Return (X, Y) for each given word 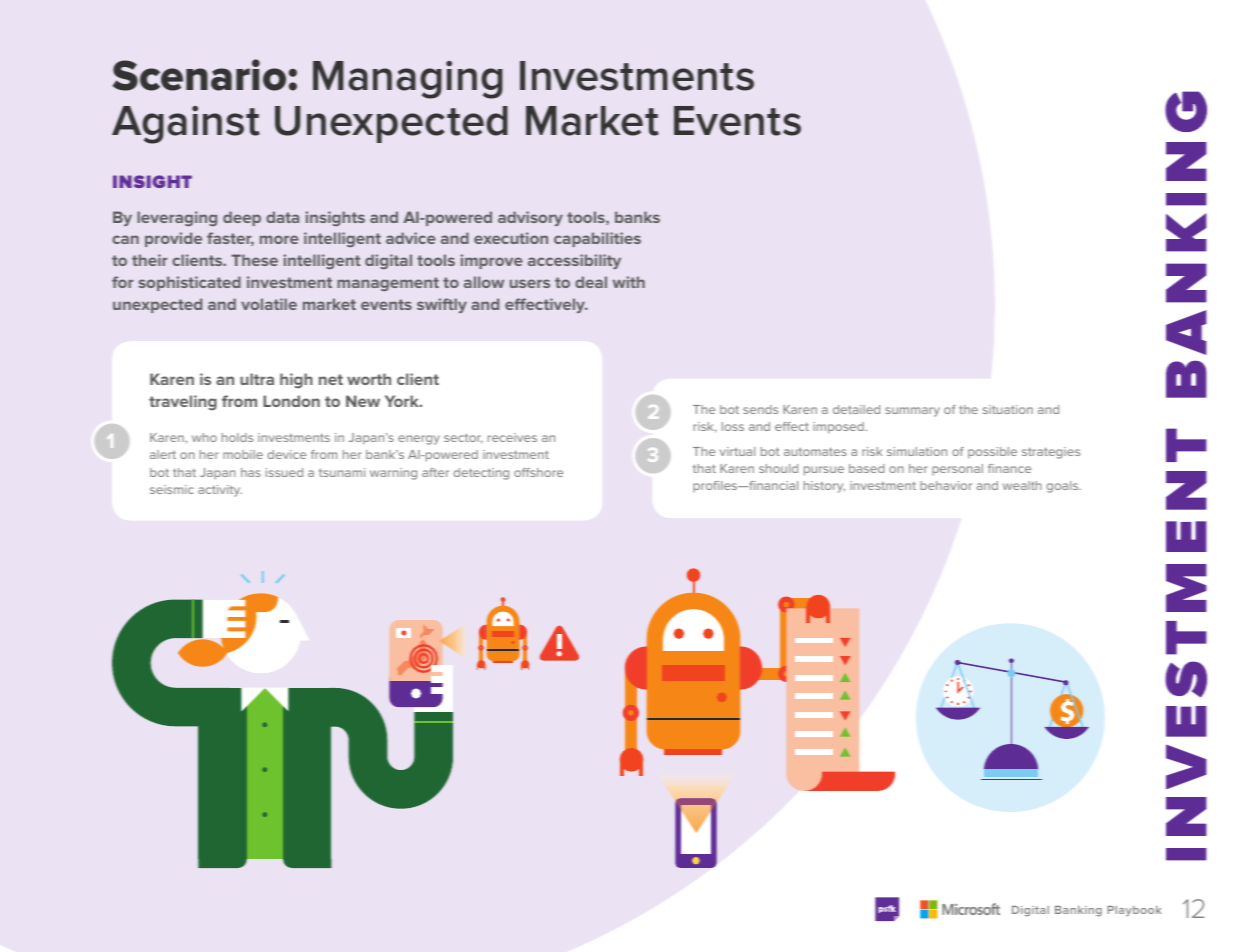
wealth (1022, 485)
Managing (408, 80)
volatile (269, 304)
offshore (538, 472)
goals (1063, 487)
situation (1008, 409)
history (824, 487)
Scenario (199, 75)
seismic (172, 489)
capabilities (597, 239)
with (629, 282)
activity (220, 491)
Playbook (1134, 911)
